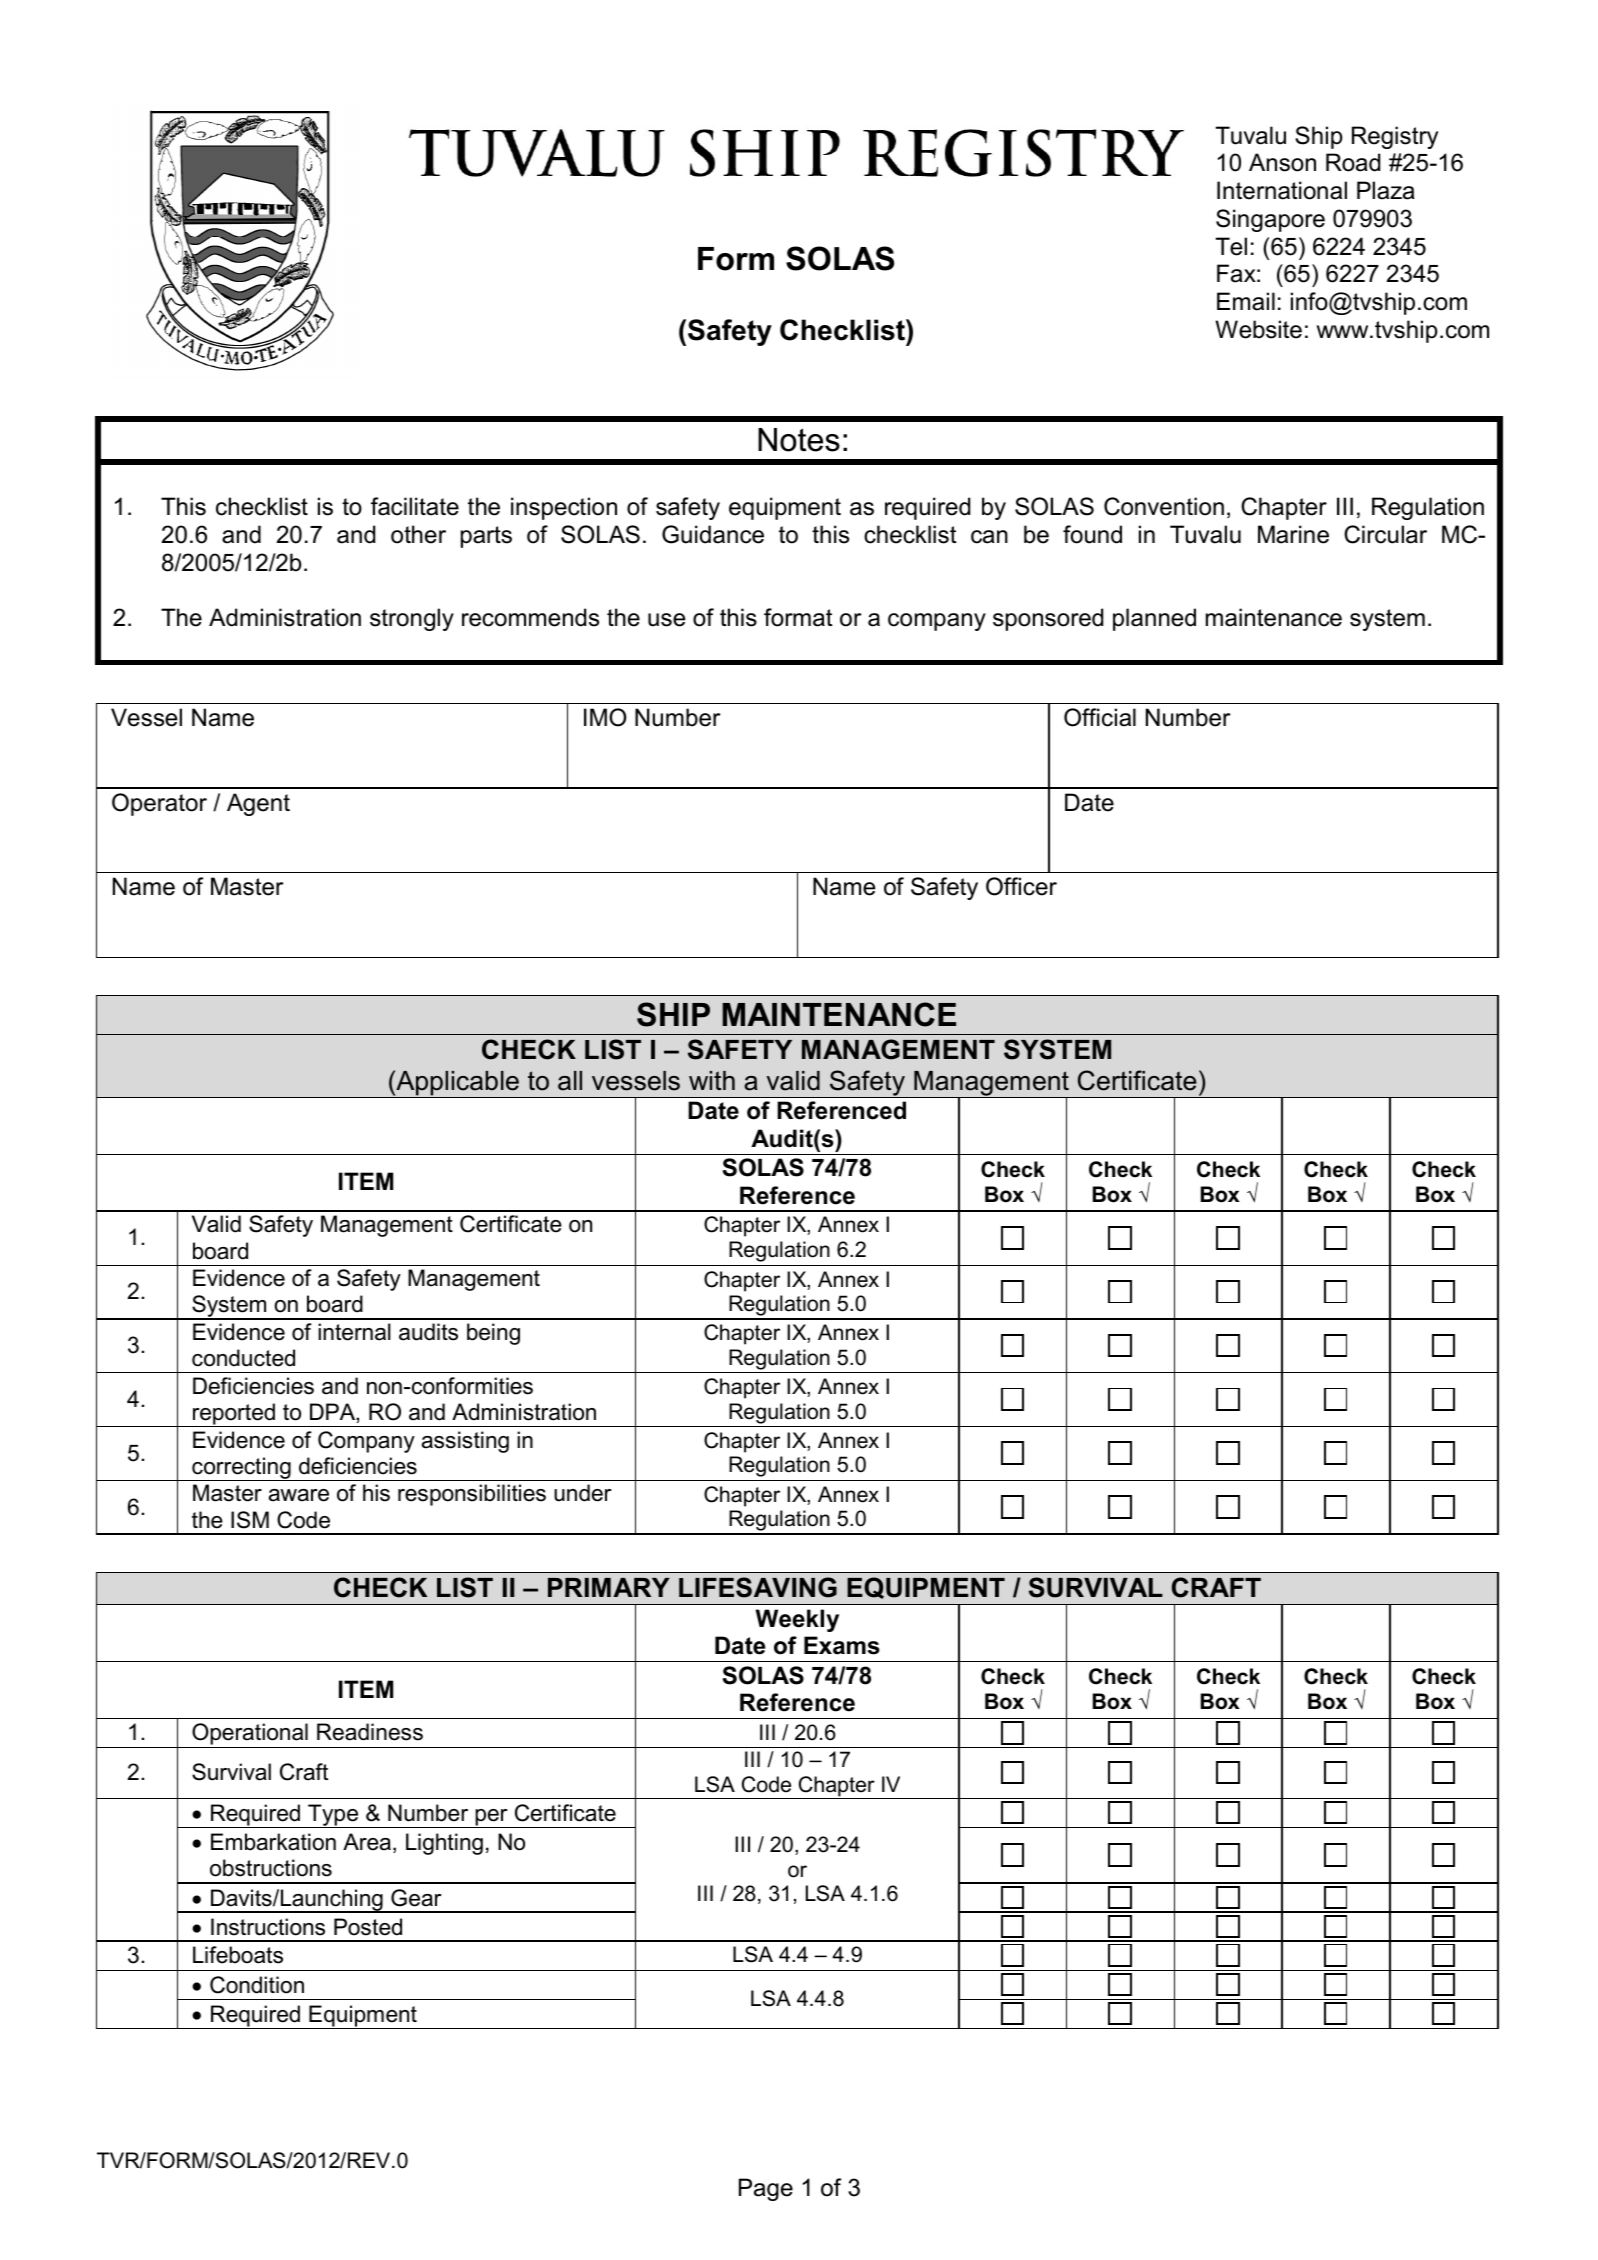  I want to click on Official, so click(1100, 717).
